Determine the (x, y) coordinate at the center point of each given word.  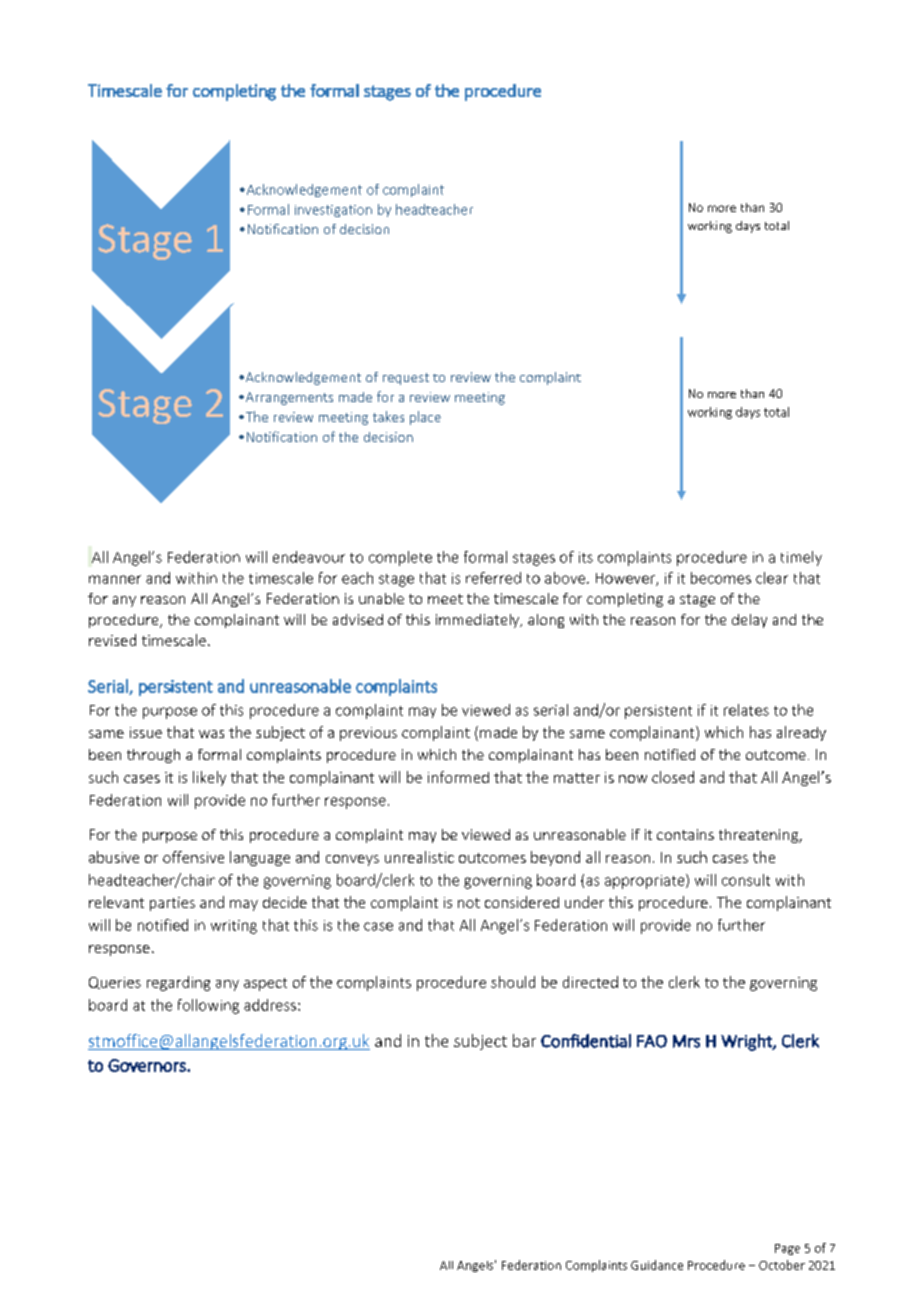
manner (115, 579)
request (406, 379)
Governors (148, 1065)
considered (522, 902)
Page (787, 1249)
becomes (721, 578)
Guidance (657, 1265)
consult (746, 880)
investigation (333, 211)
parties (172, 904)
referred (493, 578)
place (425, 418)
